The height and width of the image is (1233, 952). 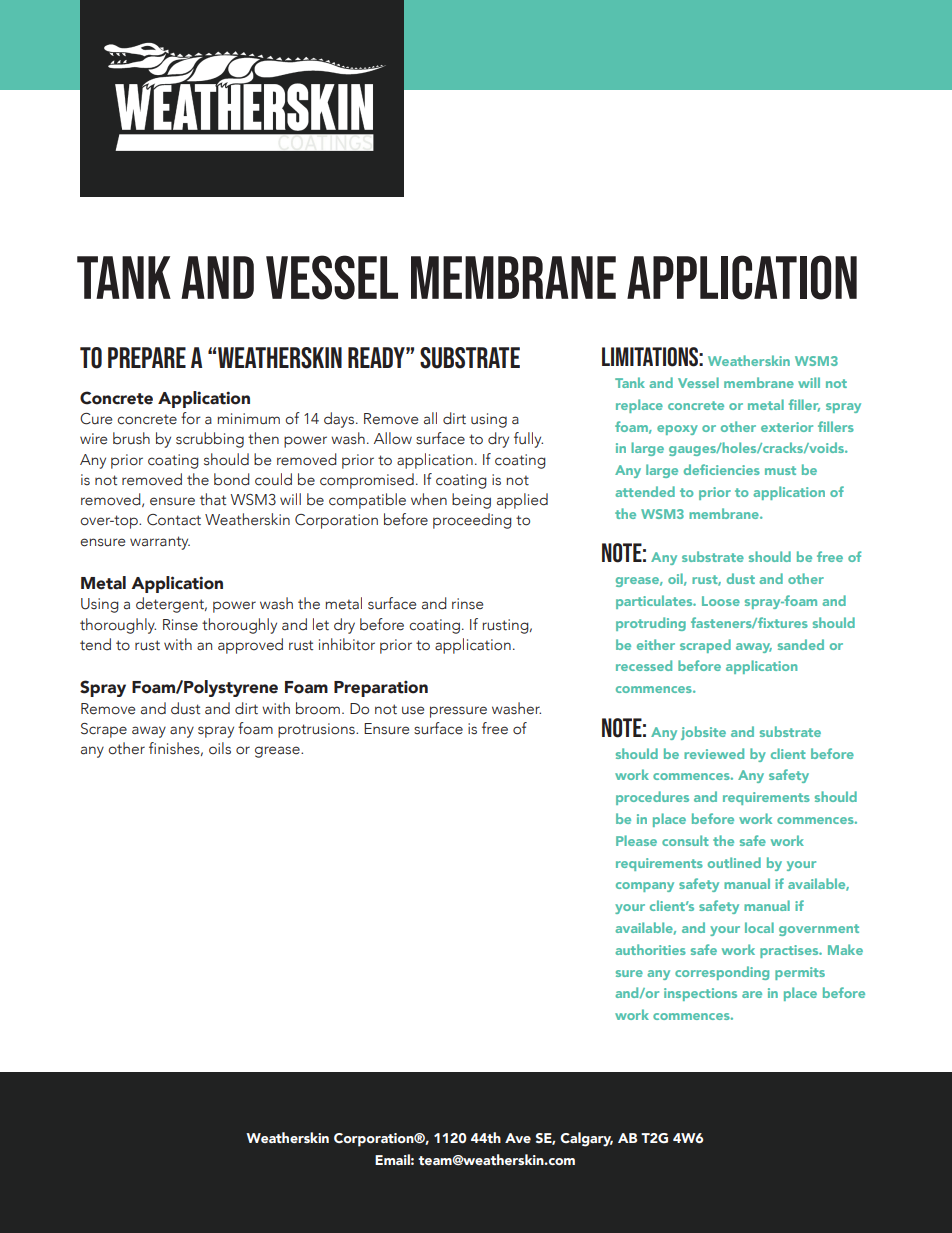 I want to click on oils, so click(x=220, y=748).
